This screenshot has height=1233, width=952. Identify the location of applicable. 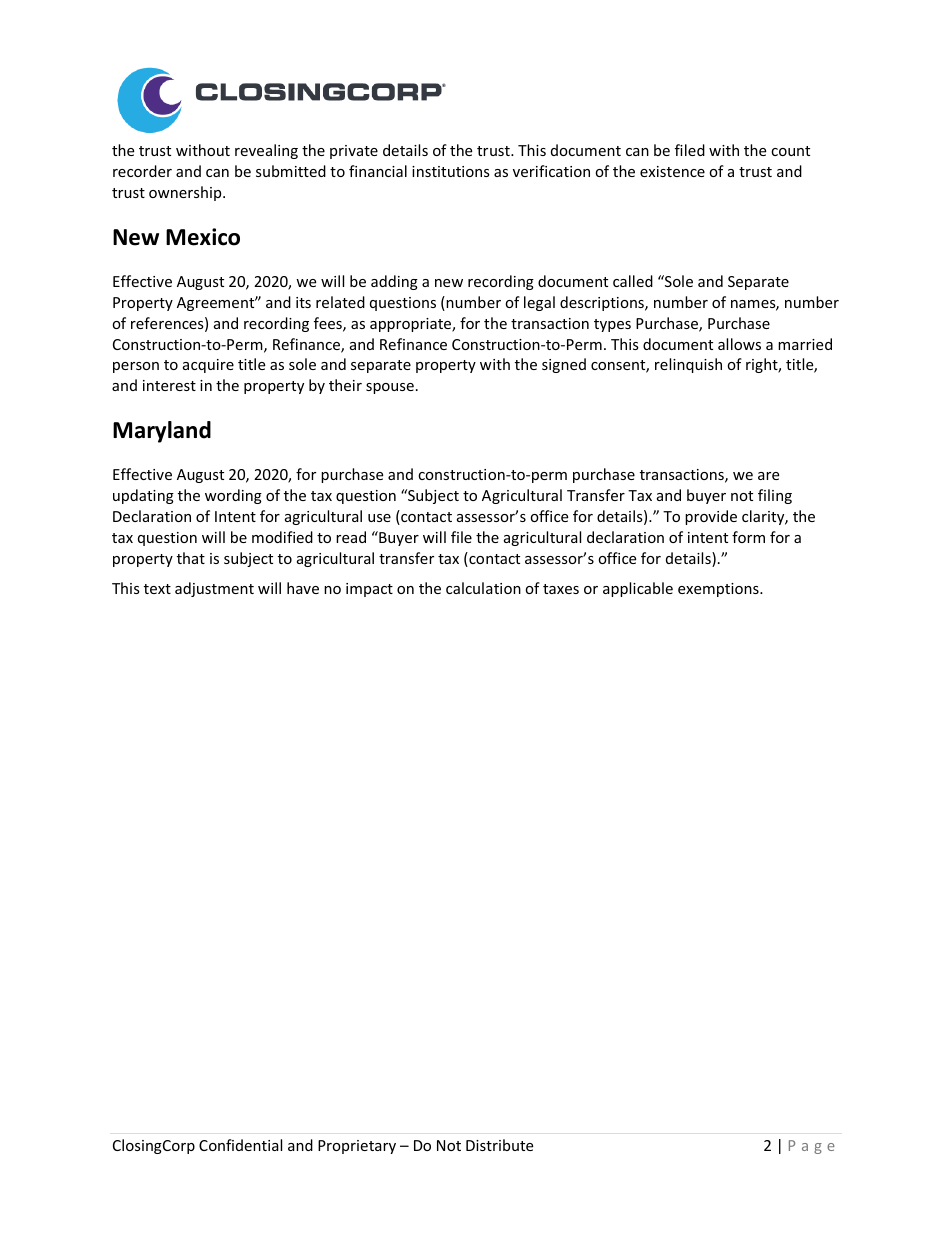
(638, 589).
